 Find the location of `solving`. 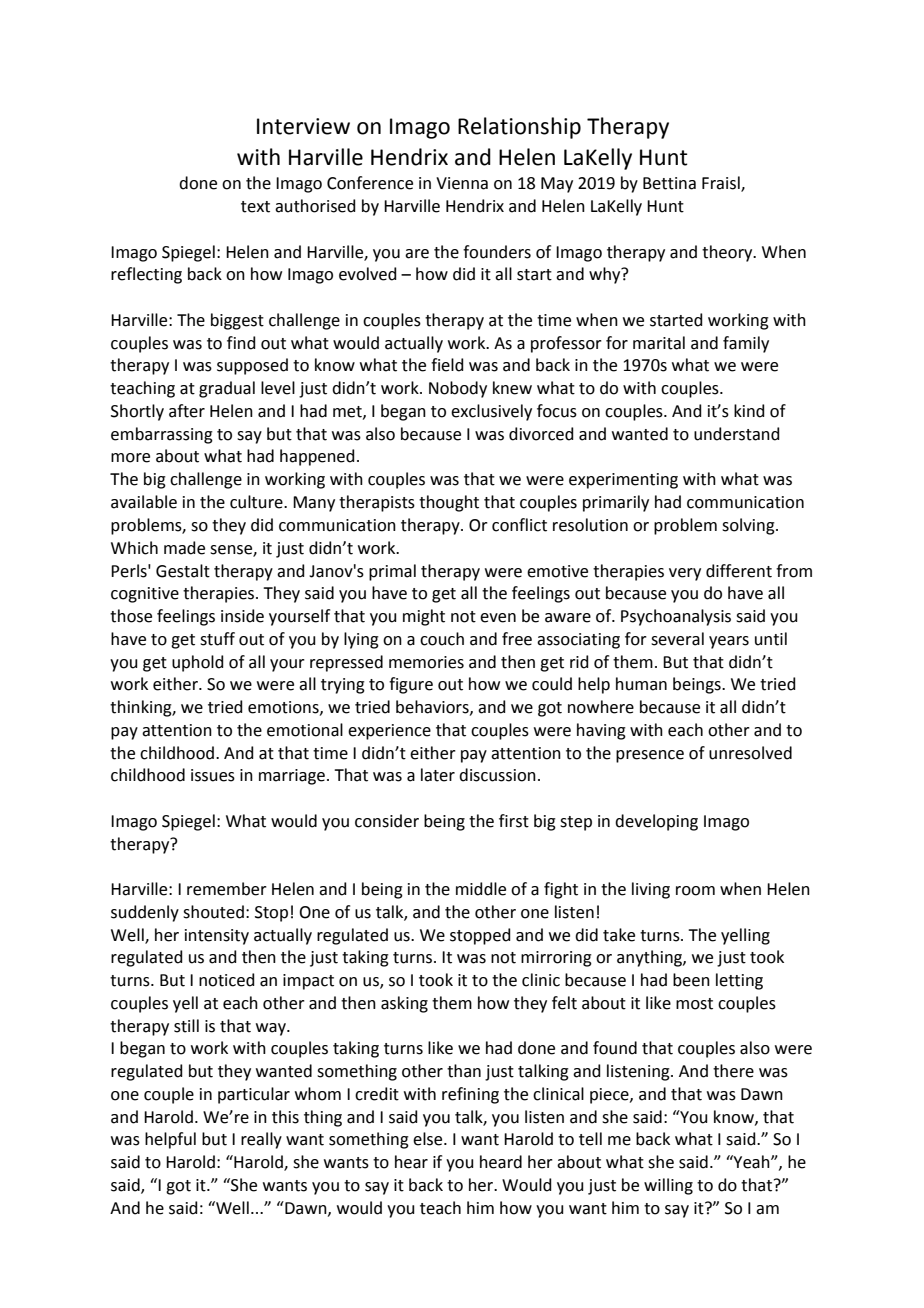

solving is located at coordinates (749, 526).
